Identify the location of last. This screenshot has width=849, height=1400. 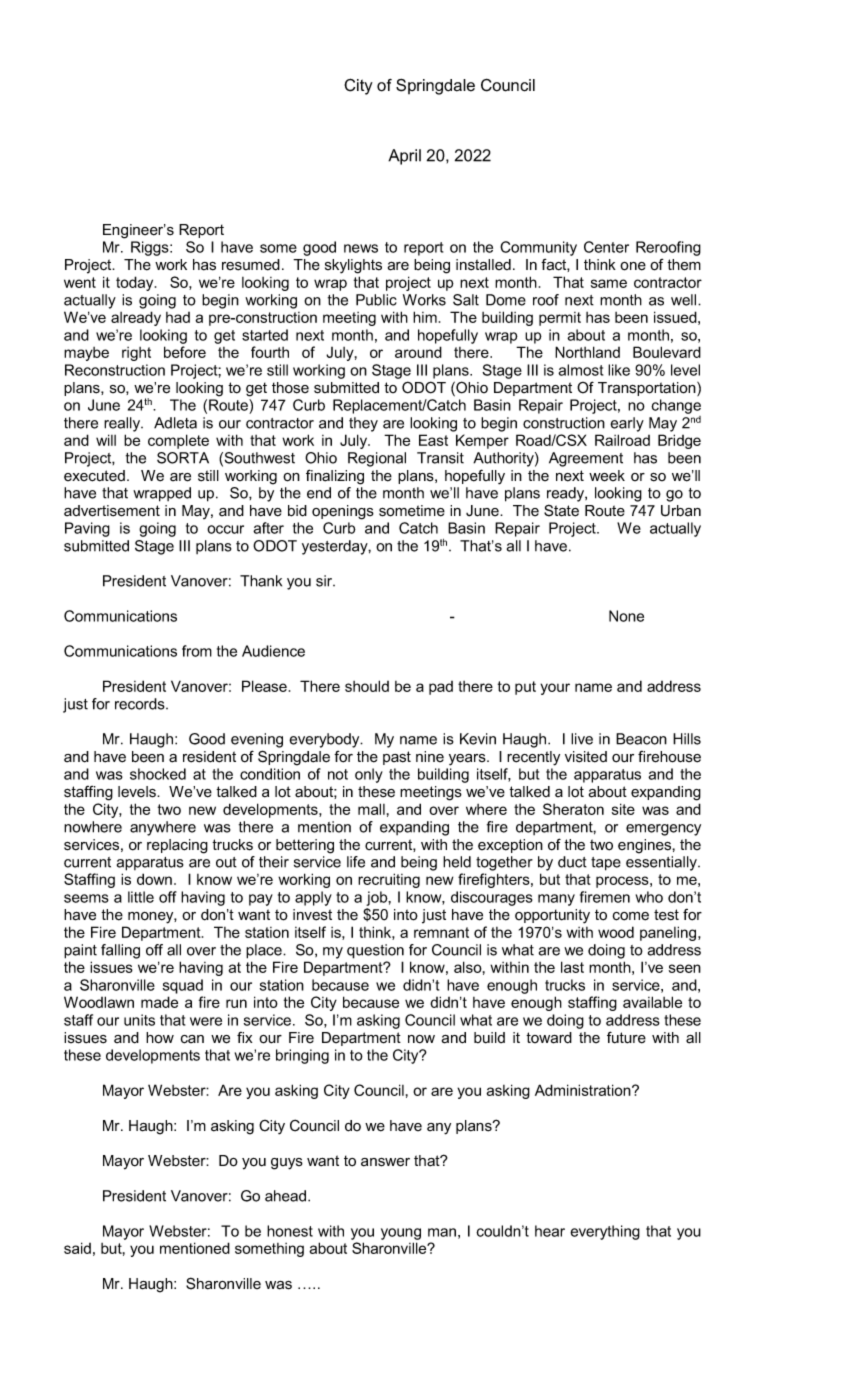
(572, 967).
